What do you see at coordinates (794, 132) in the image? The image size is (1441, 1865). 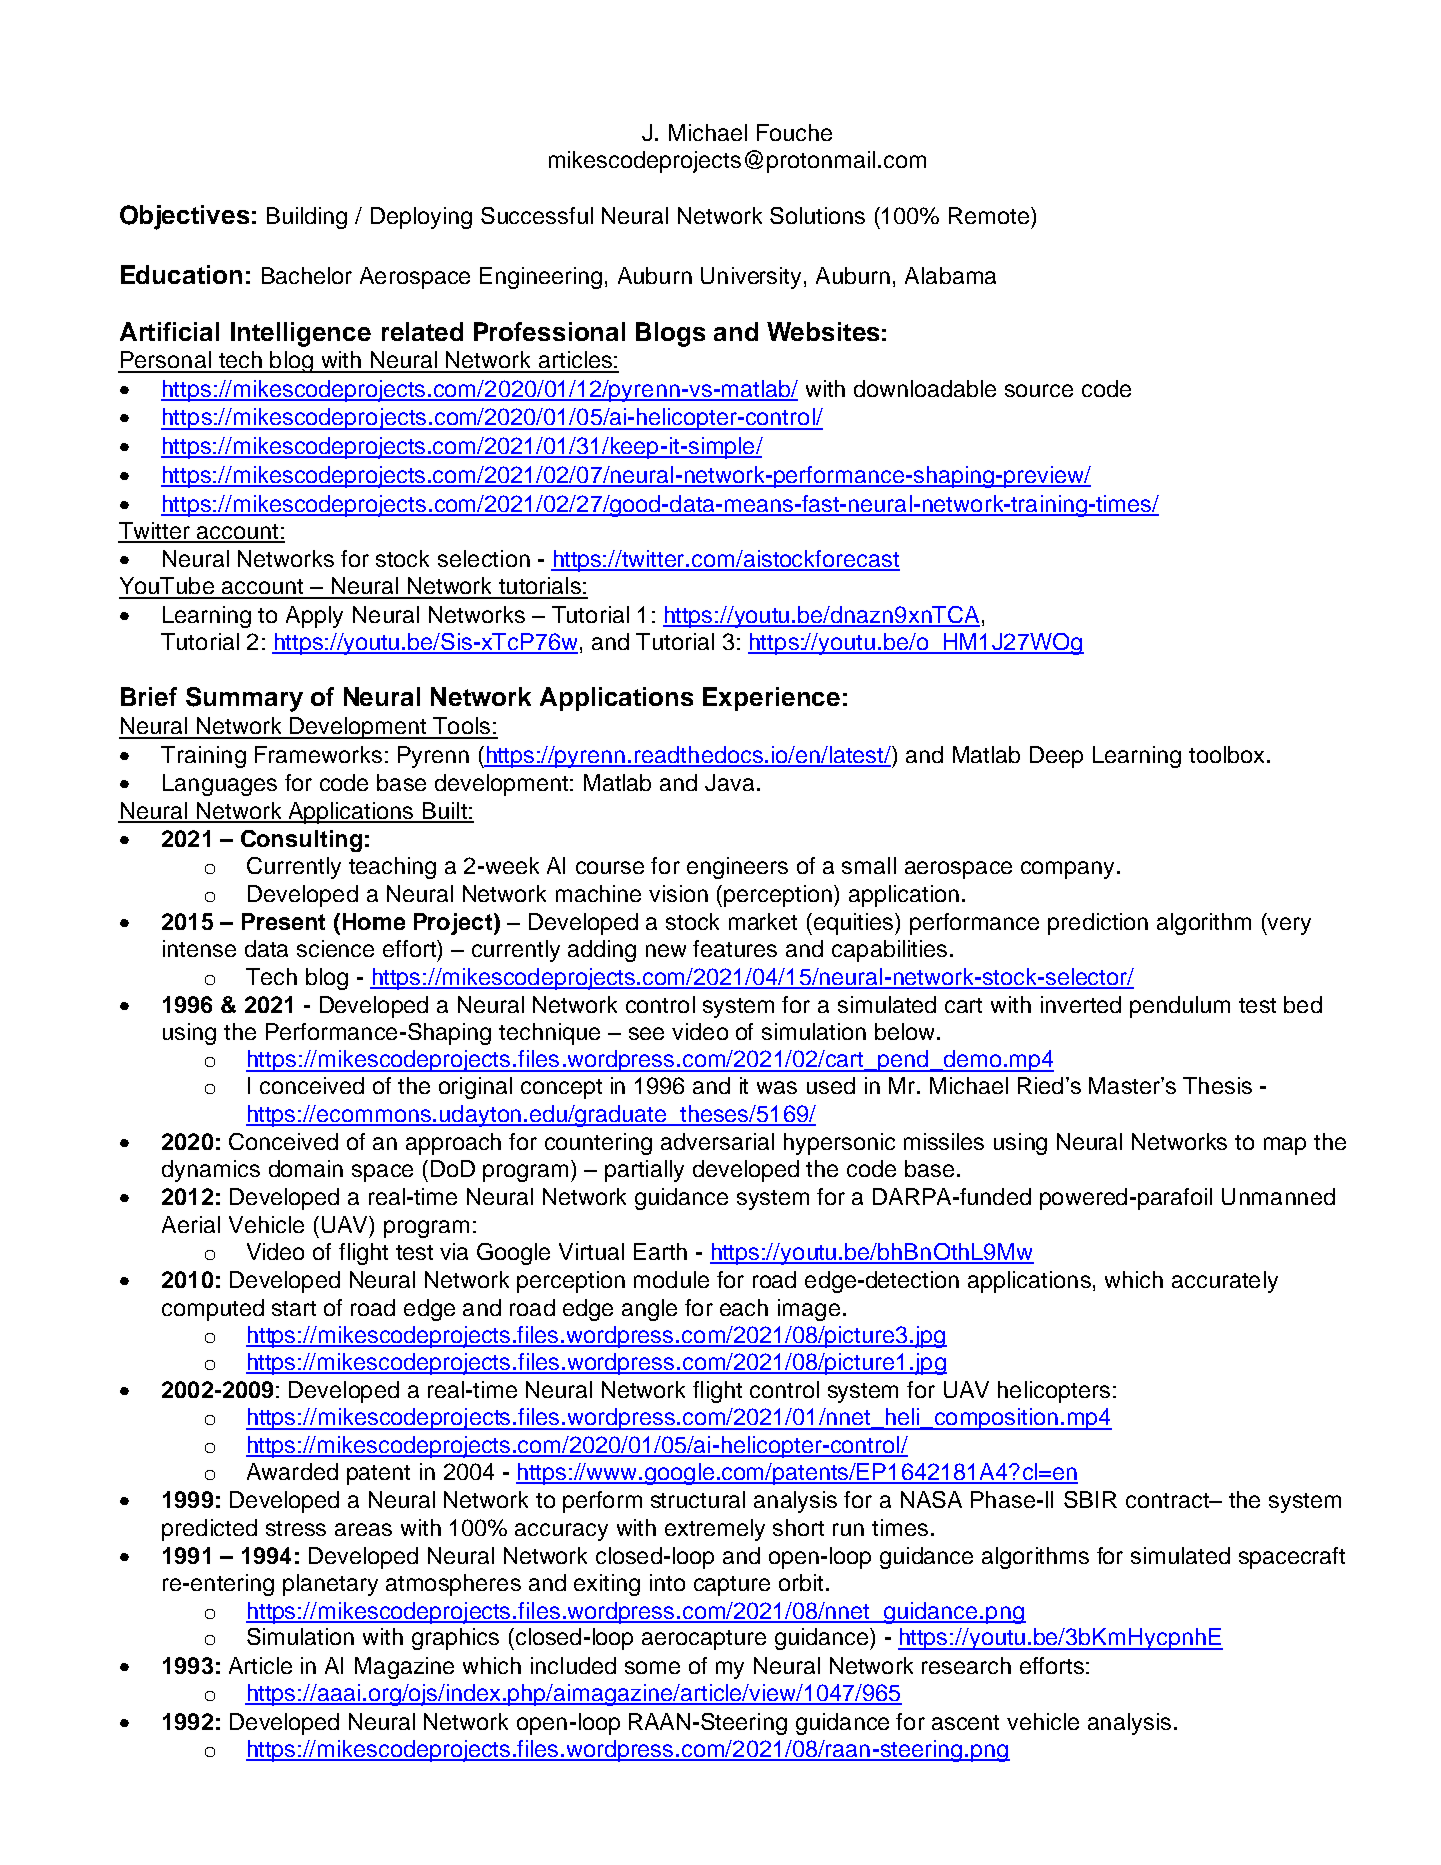 I see `Fouche` at bounding box center [794, 132].
